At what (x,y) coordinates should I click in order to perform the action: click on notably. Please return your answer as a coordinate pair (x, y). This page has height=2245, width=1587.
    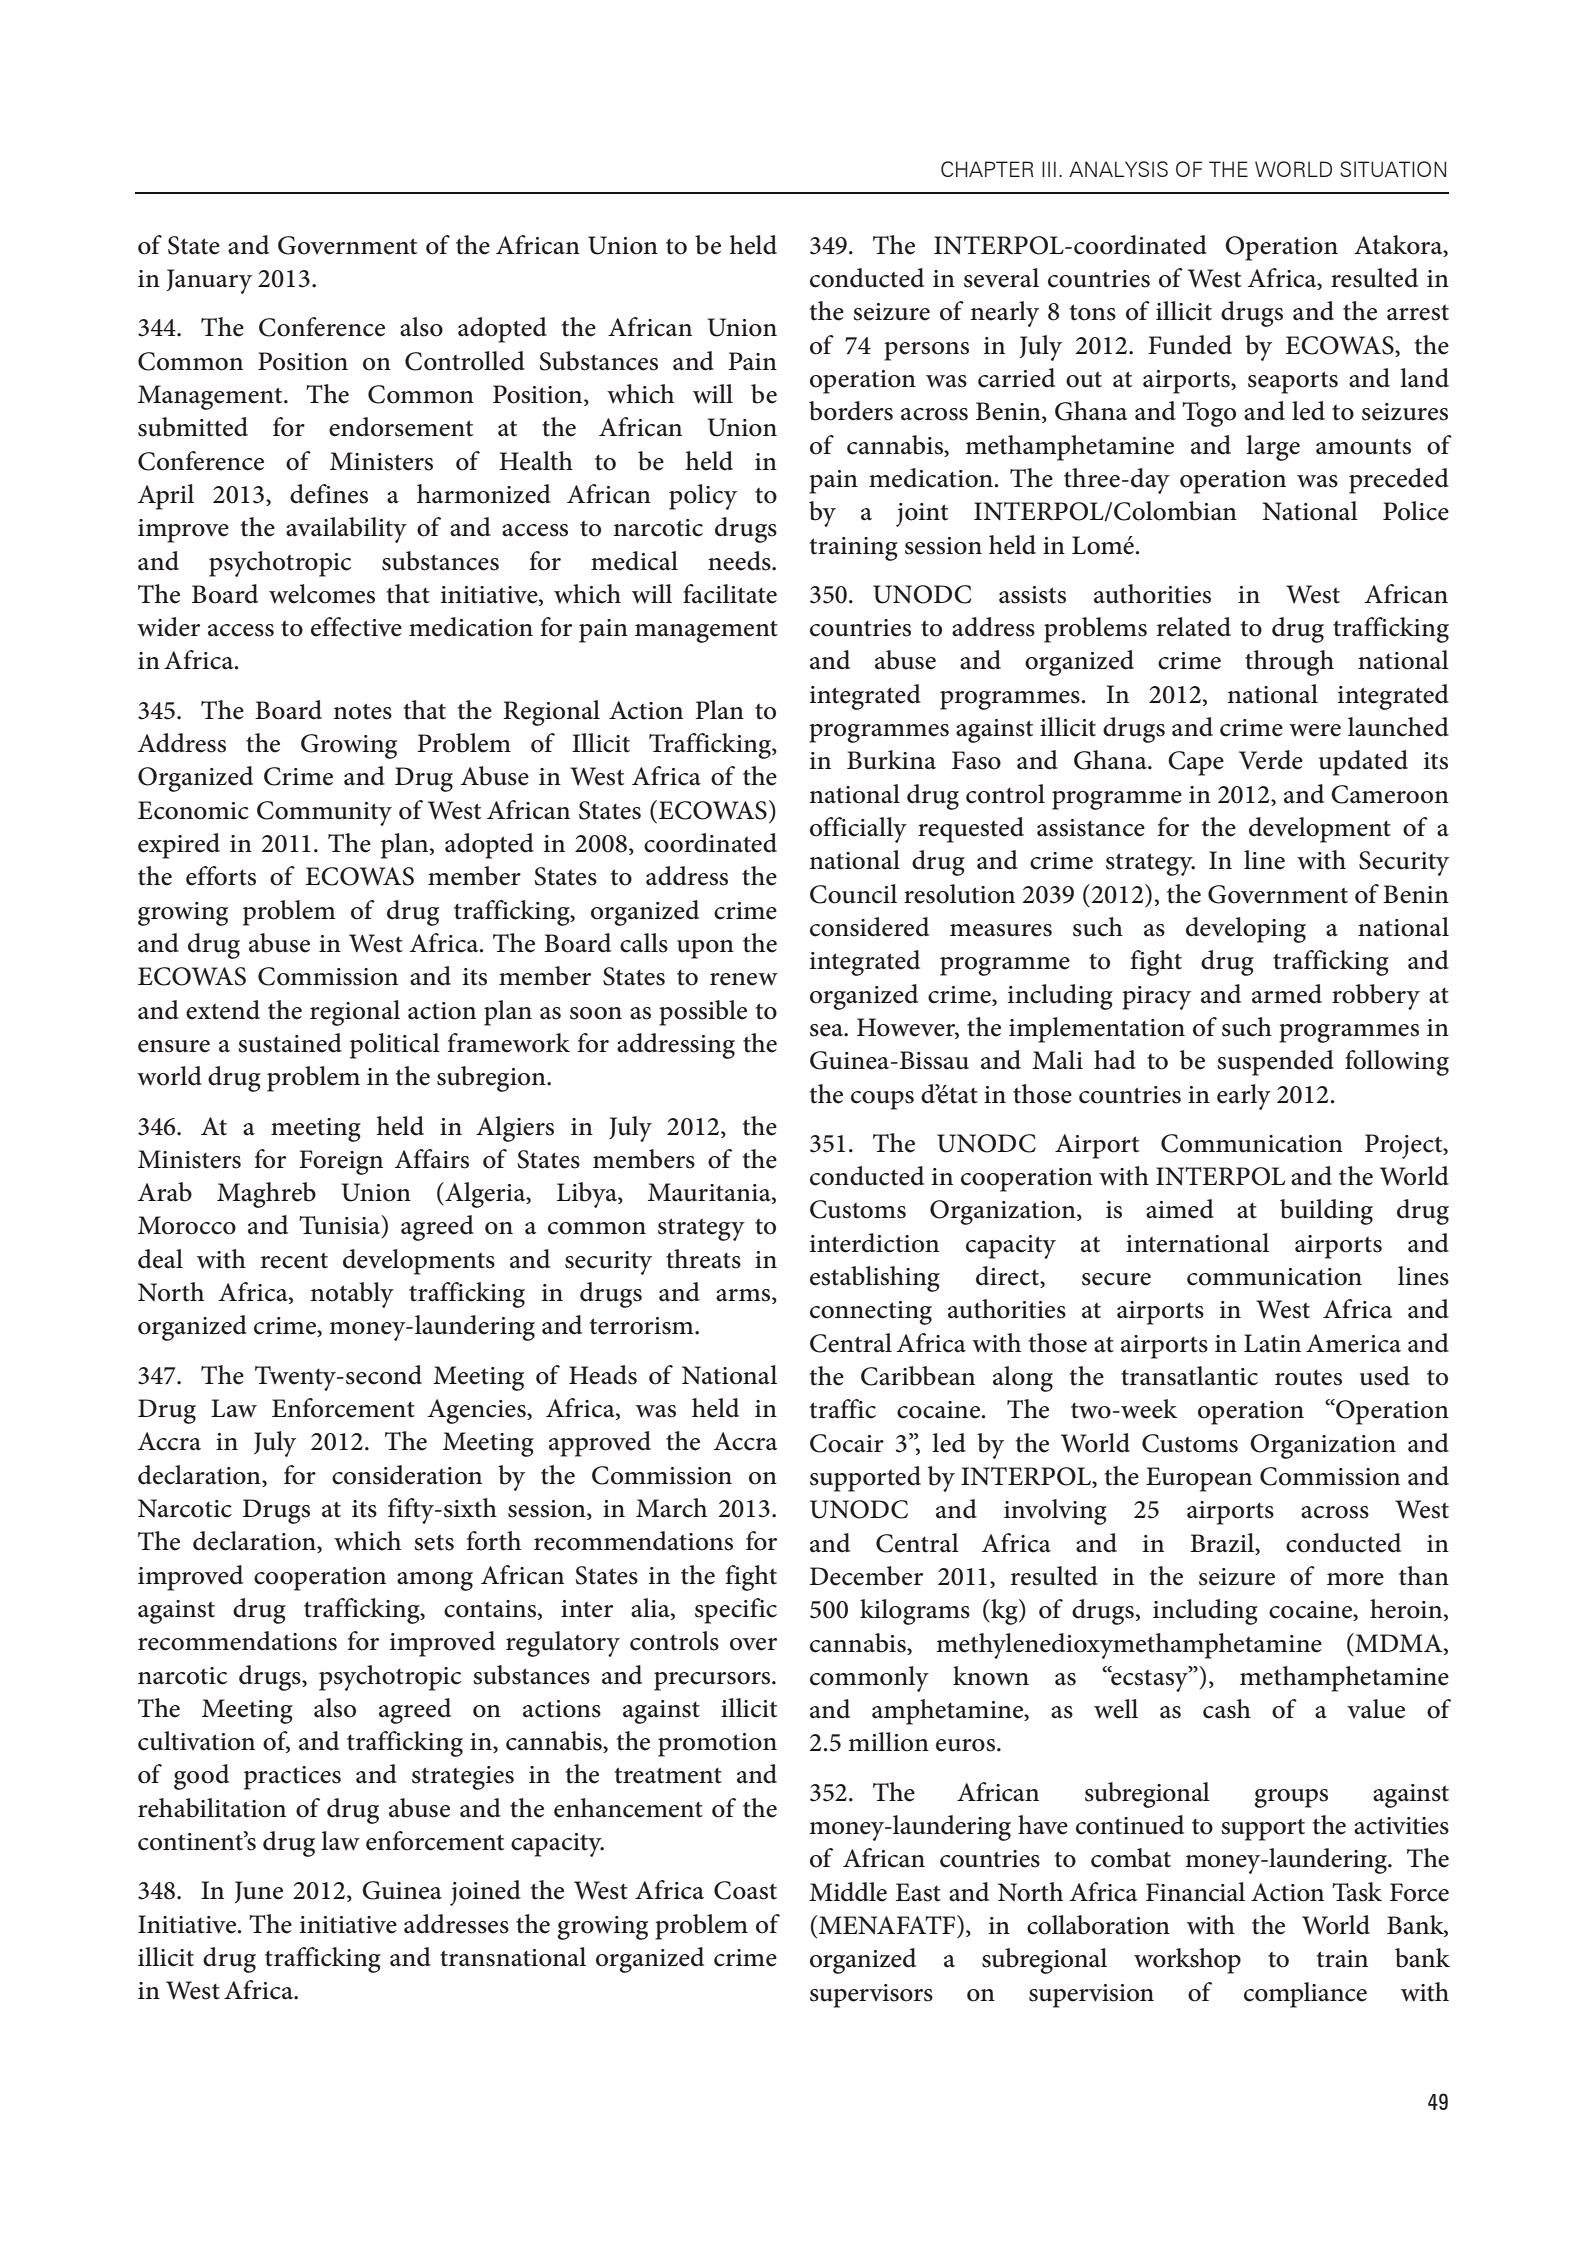
    Looking at the image, I should click on (352, 1295).
